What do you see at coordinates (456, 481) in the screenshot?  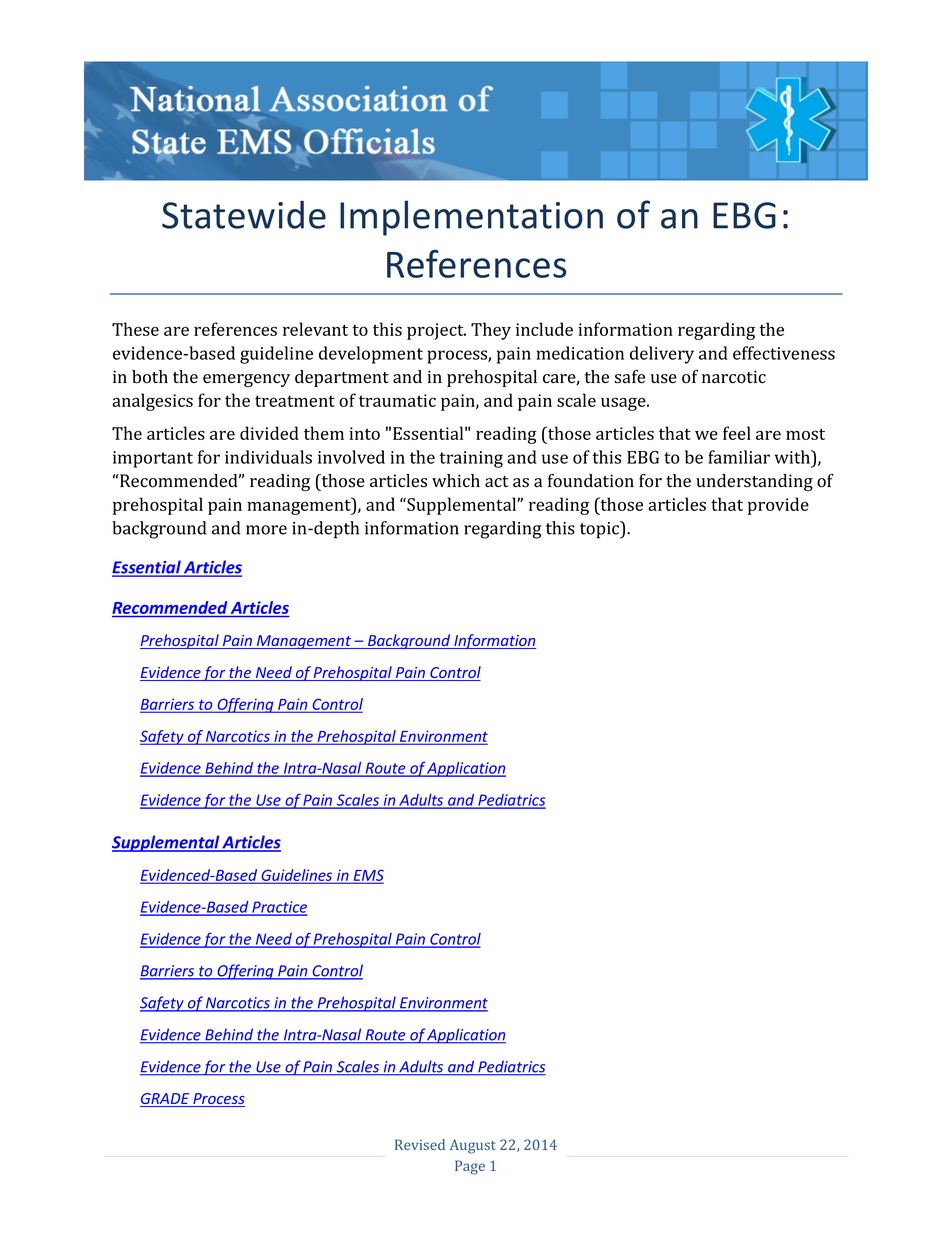 I see `which` at bounding box center [456, 481].
